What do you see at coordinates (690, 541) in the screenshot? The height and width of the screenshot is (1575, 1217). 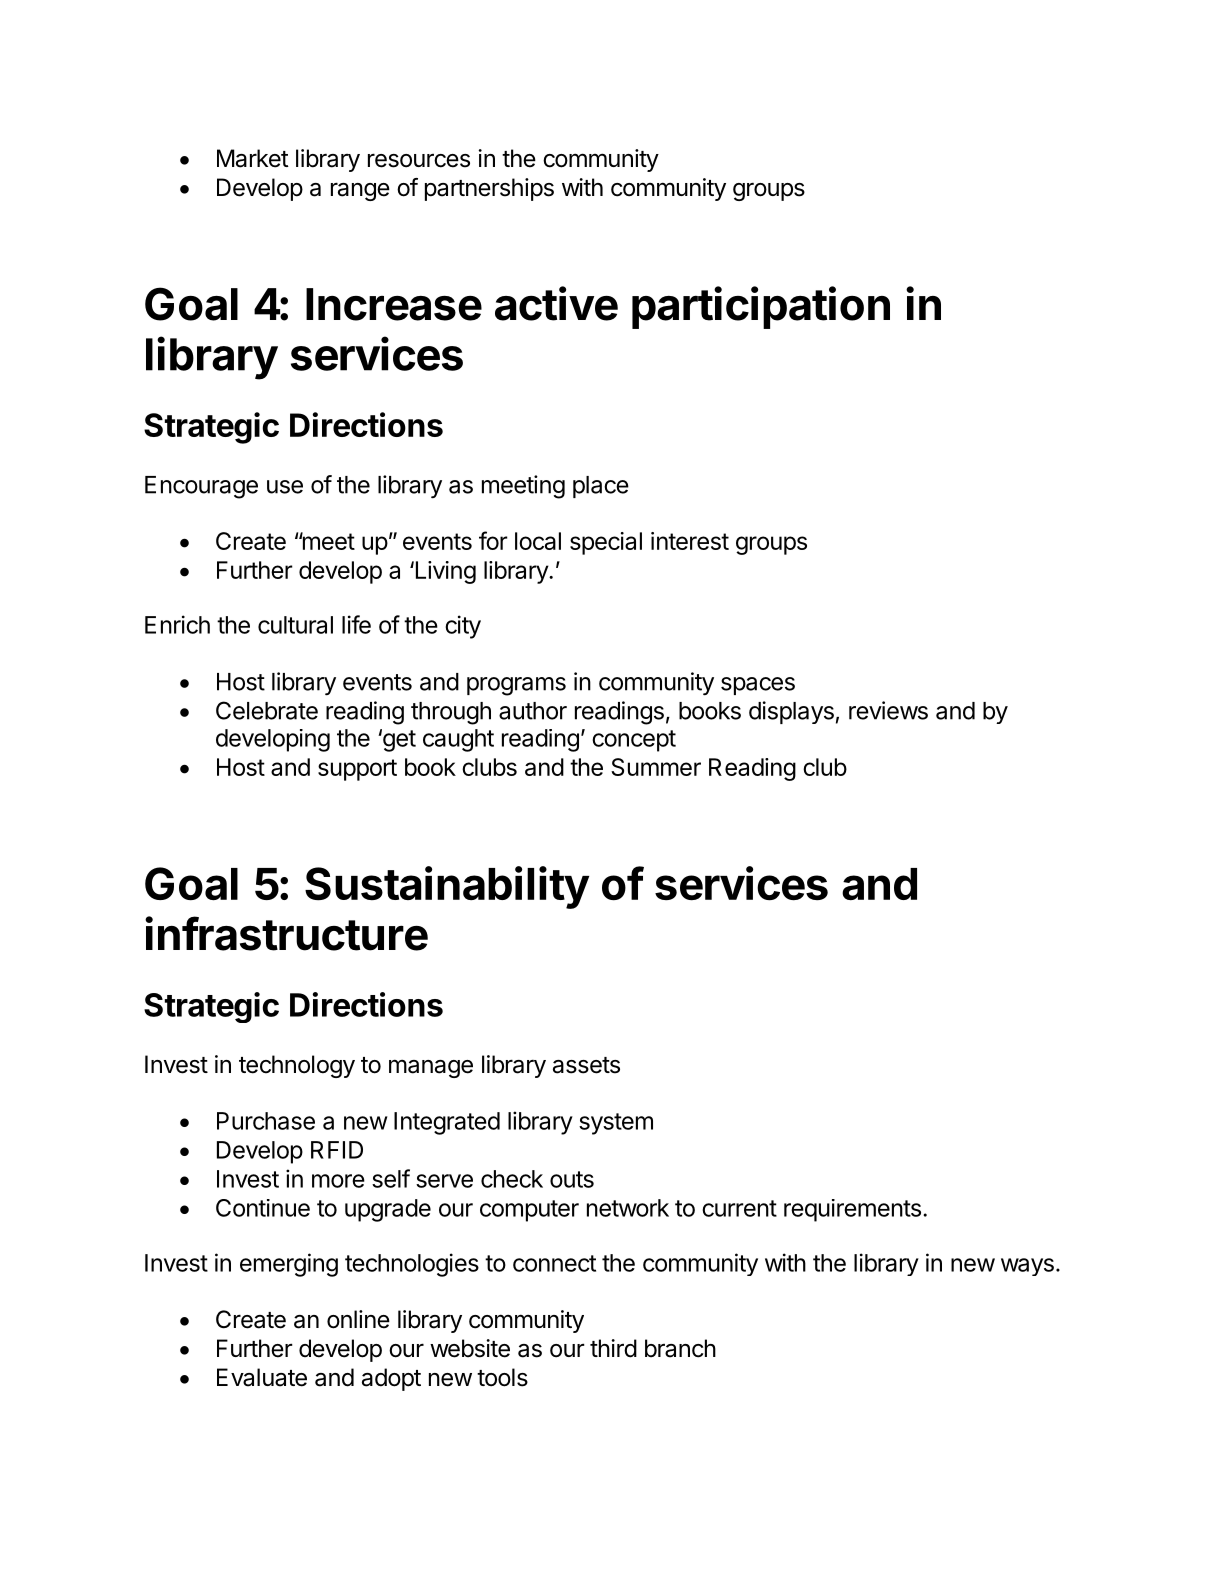 I see `interest` at bounding box center [690, 541].
